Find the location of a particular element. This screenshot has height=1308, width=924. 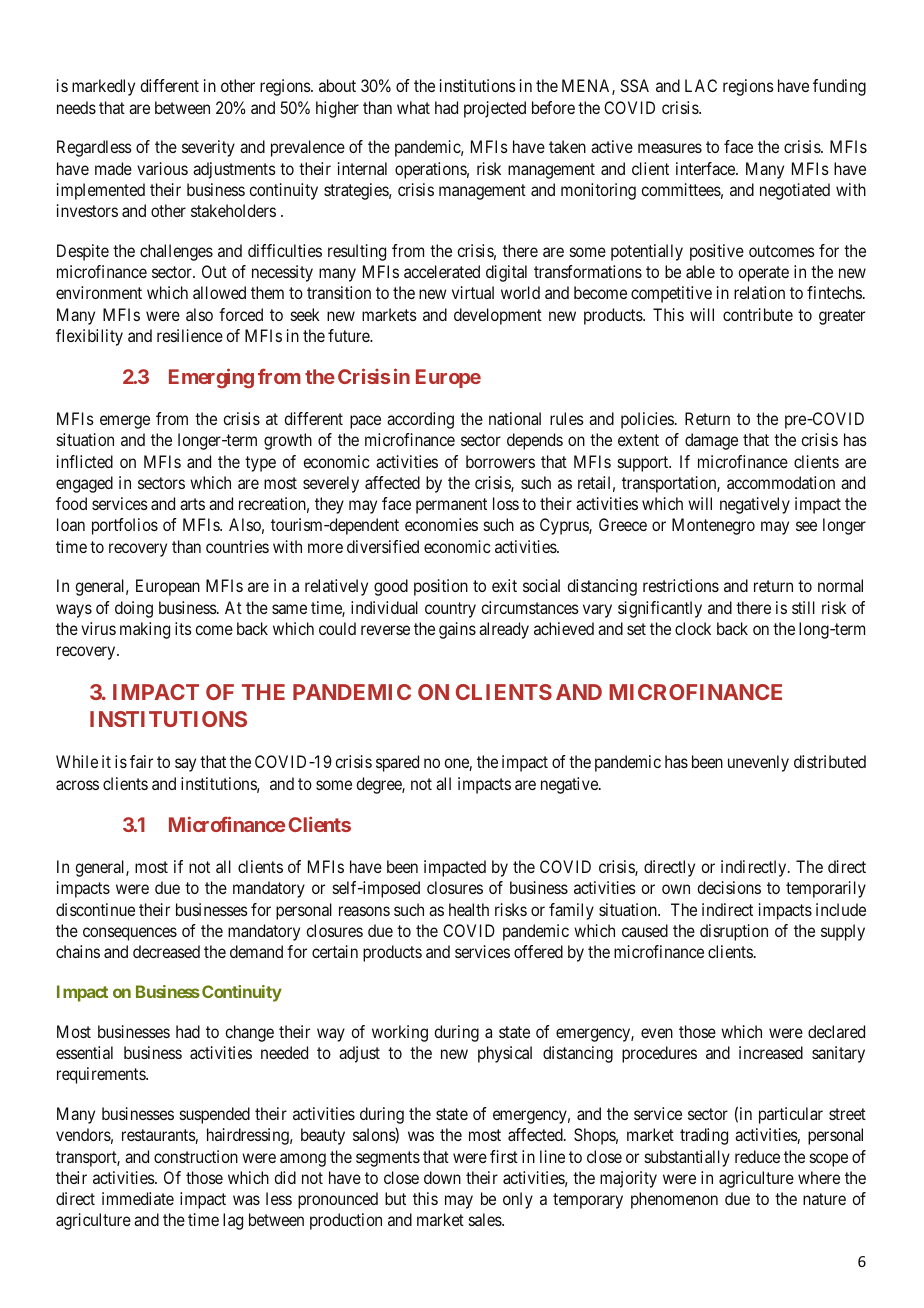

projected is located at coordinates (495, 109).
